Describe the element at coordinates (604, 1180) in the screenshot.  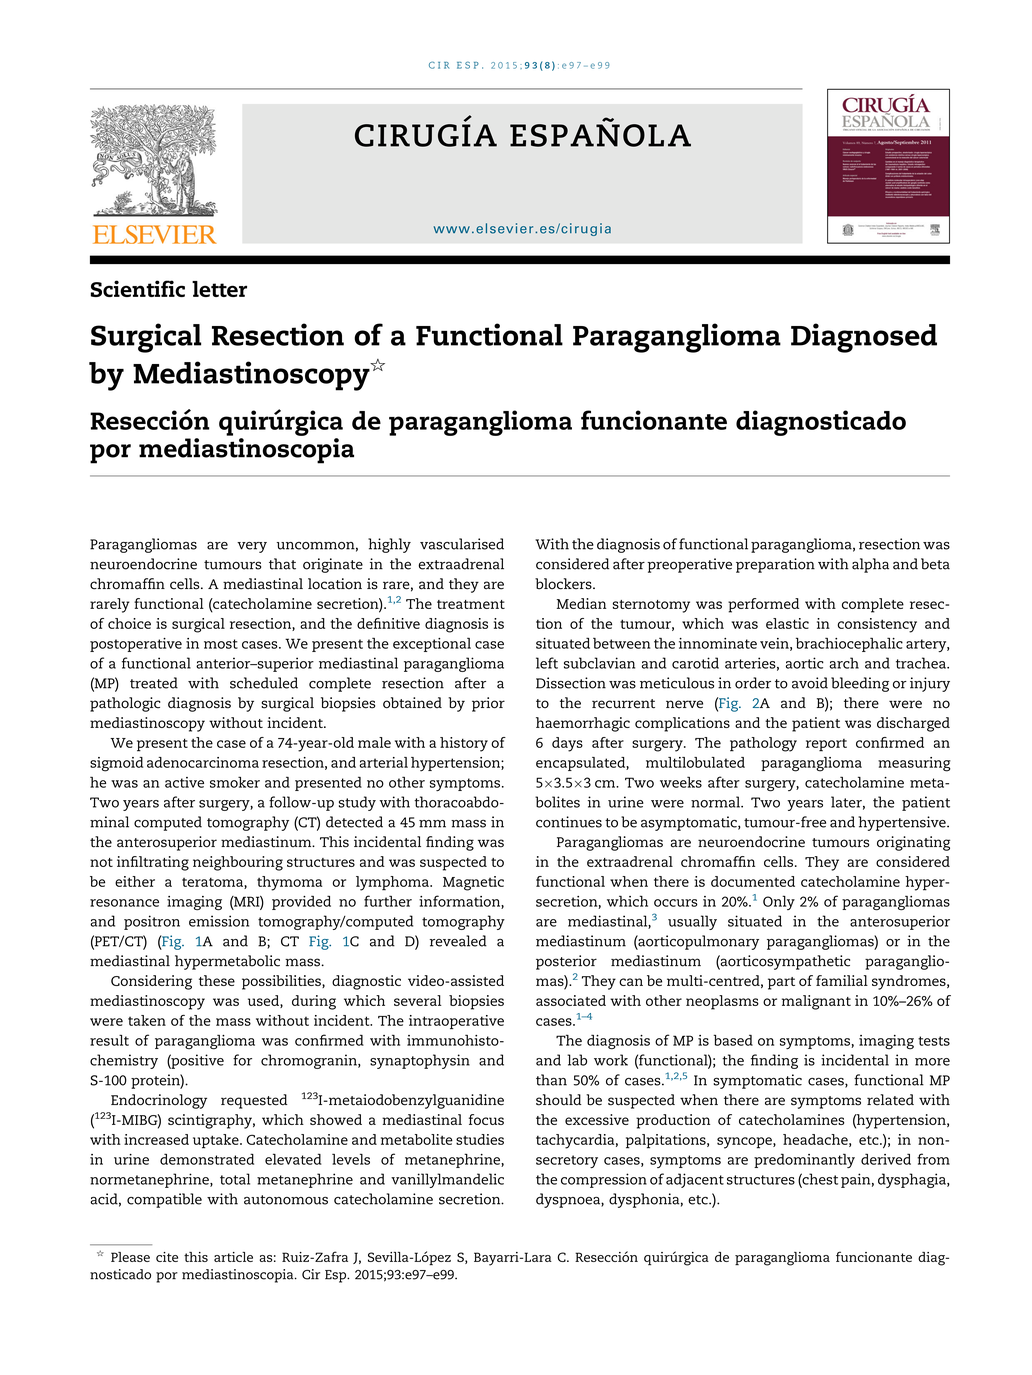
I see `compression` at that location.
